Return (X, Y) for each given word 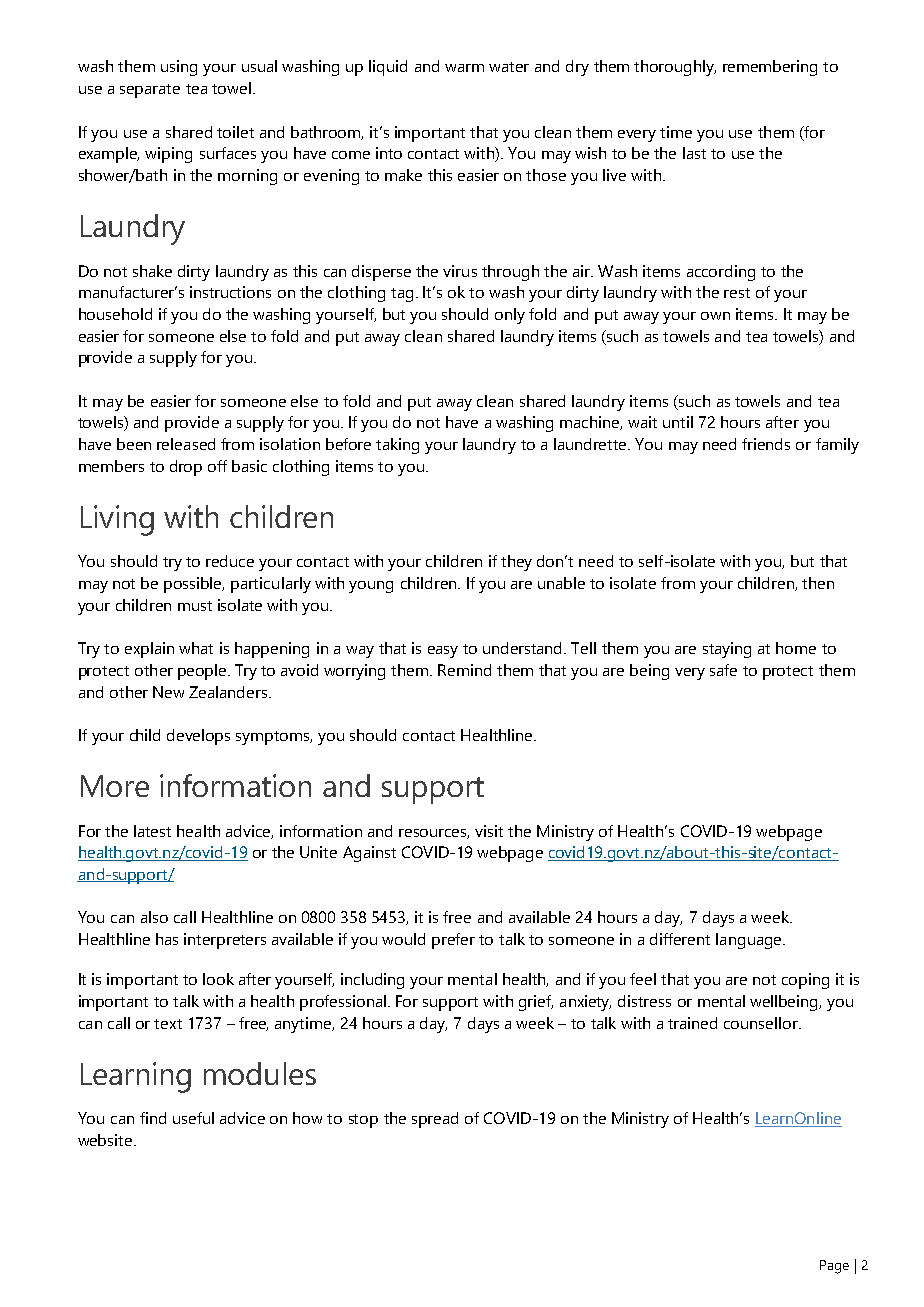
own (715, 316)
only (510, 316)
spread (435, 1120)
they (516, 563)
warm (464, 68)
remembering (770, 68)
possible (194, 585)
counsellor (762, 1023)
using (179, 68)
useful (193, 1118)
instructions (230, 292)
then (818, 583)
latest (152, 831)
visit (489, 831)
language (750, 941)
